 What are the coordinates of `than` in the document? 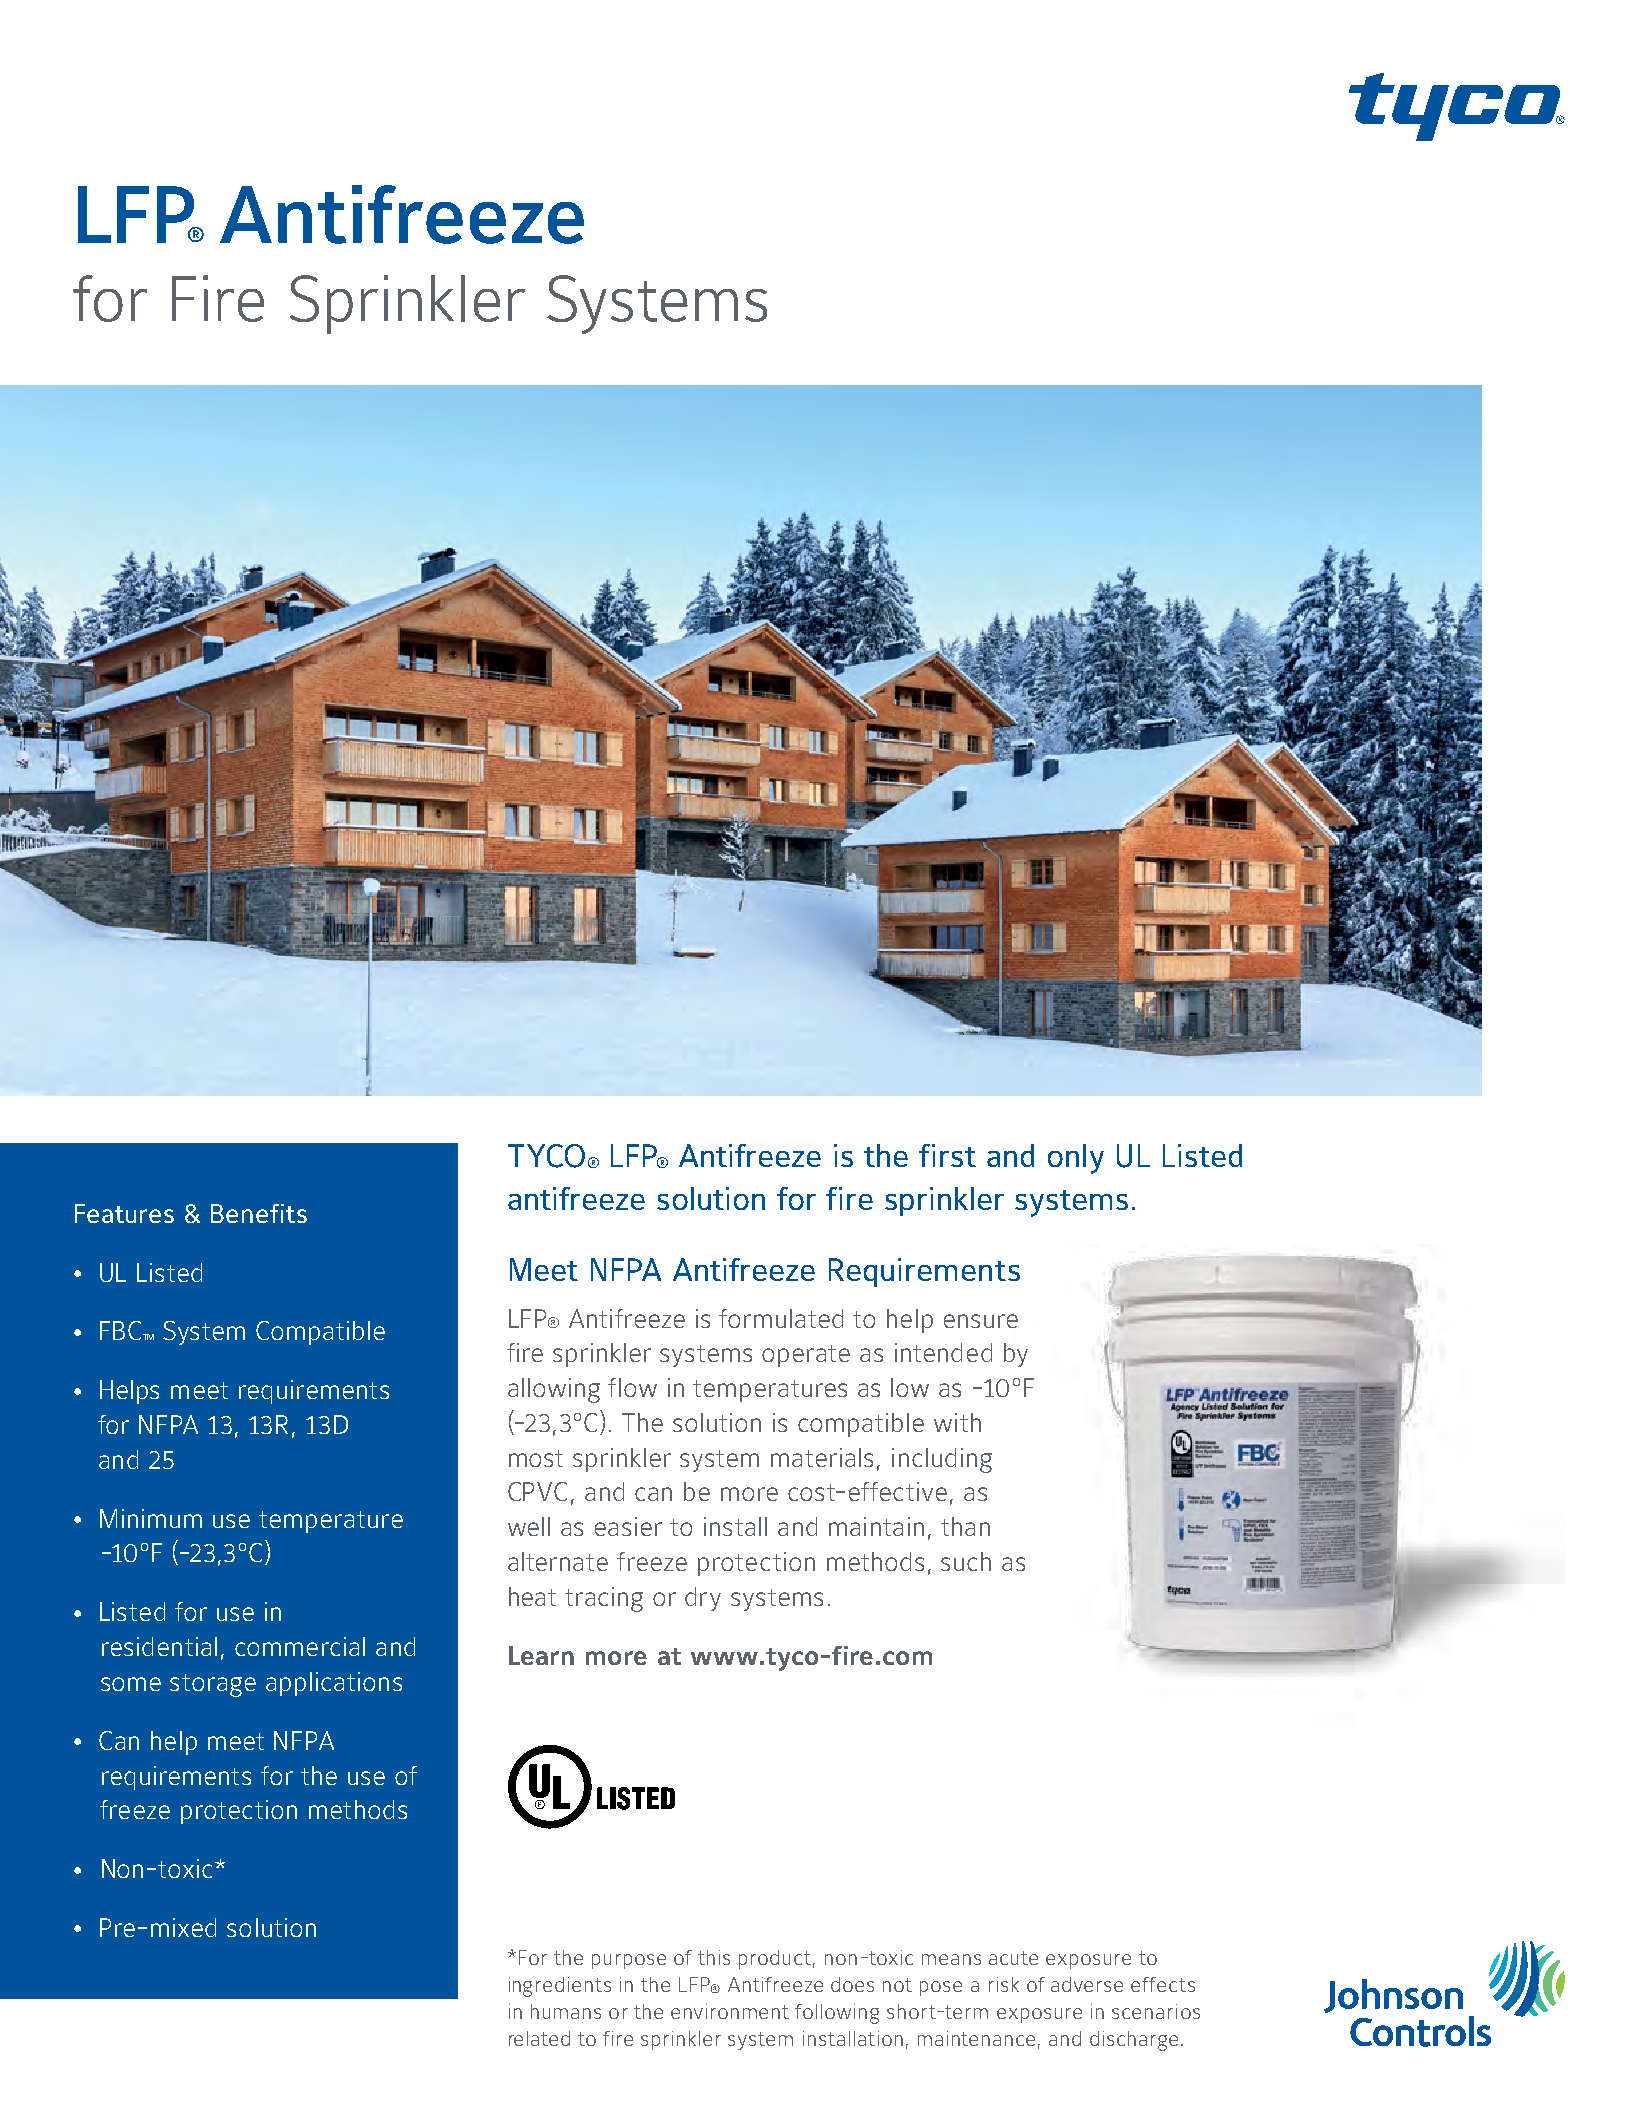 It's located at (965, 1526).
